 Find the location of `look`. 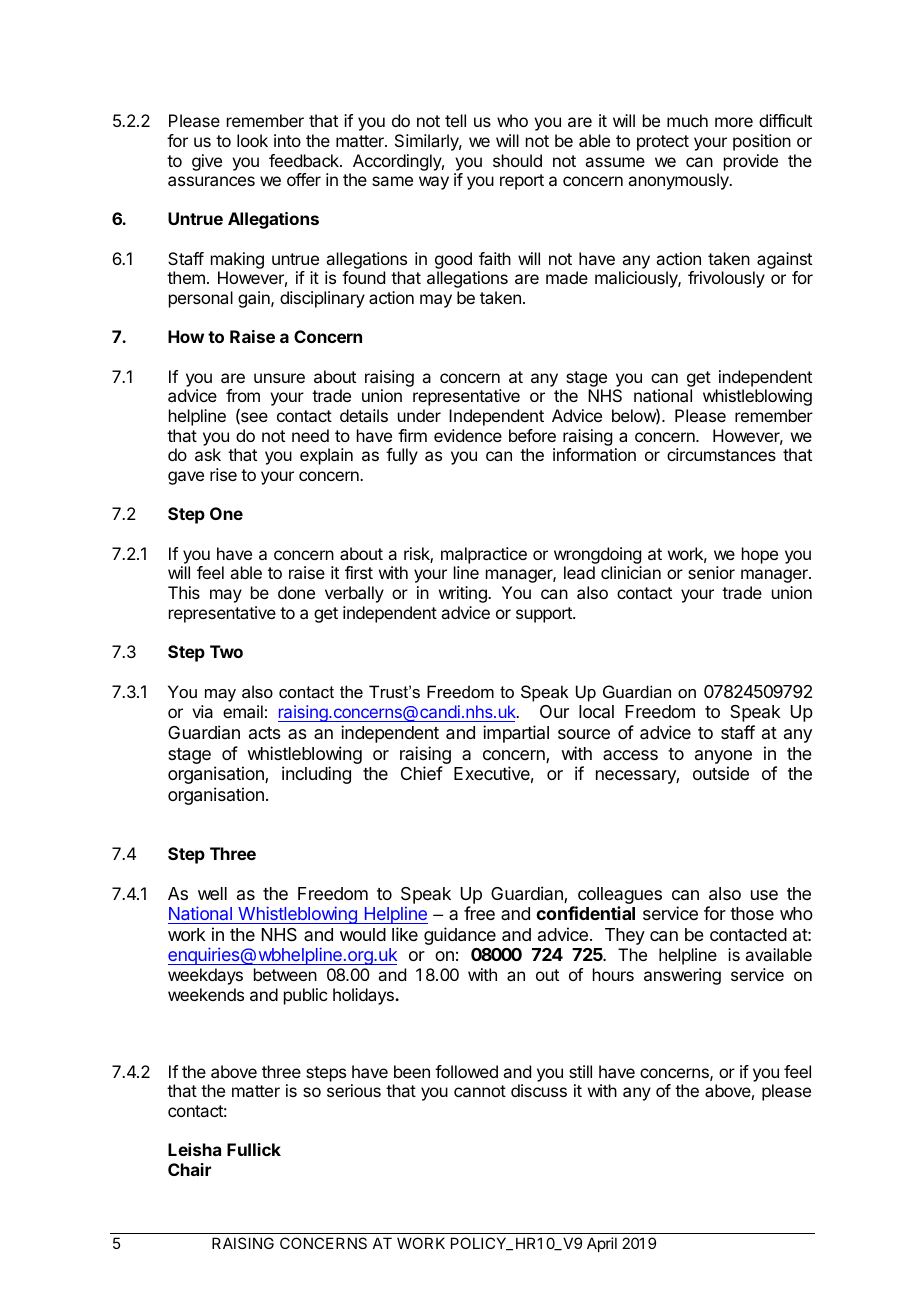

look is located at coordinates (252, 140).
